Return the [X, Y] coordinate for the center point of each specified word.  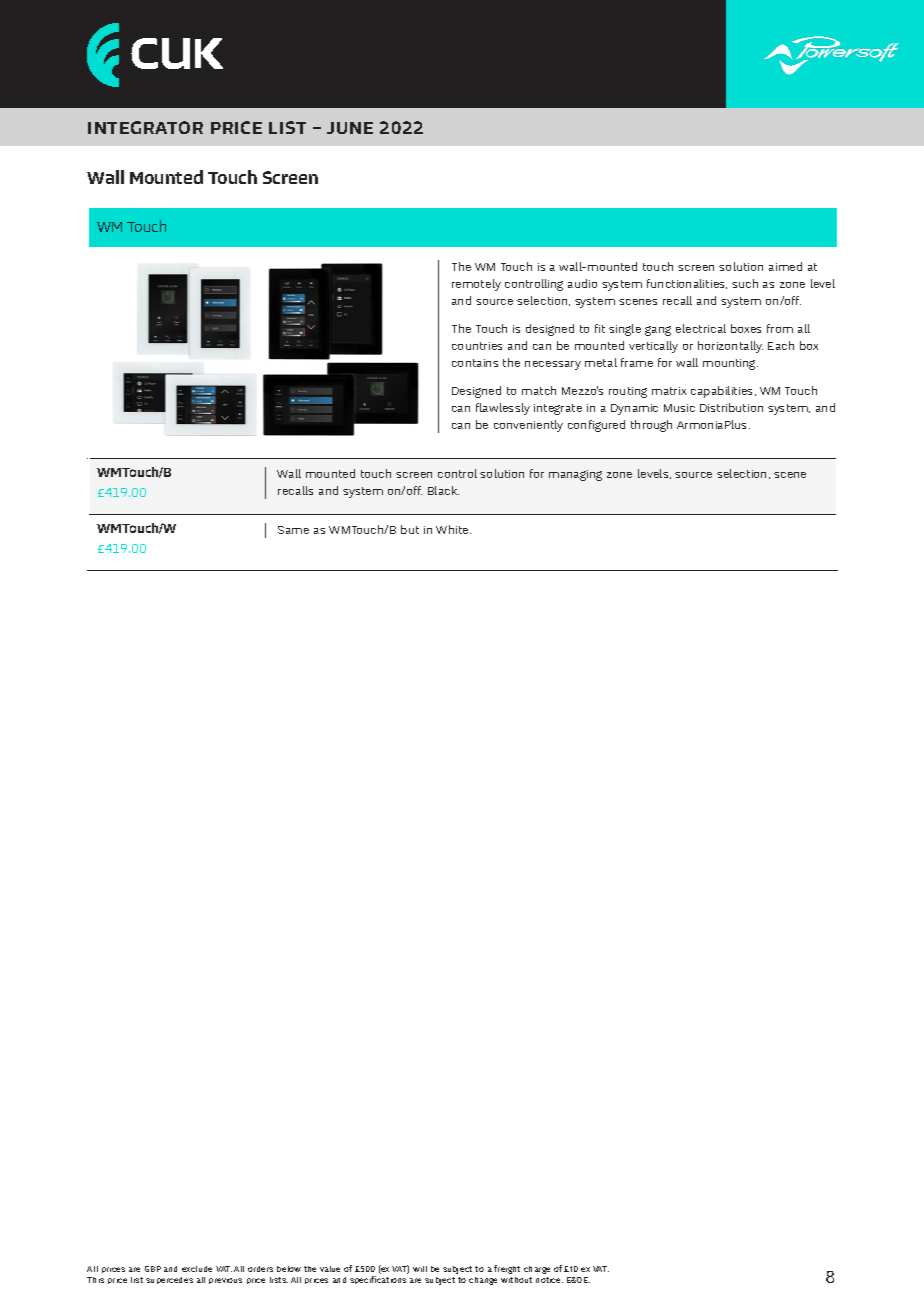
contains [475, 363]
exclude [197, 1269]
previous [225, 1281]
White [453, 529]
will [420, 1269]
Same [293, 530]
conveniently [528, 426]
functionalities [687, 284]
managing [575, 475]
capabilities [723, 392]
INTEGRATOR [145, 127]
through [651, 426]
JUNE [350, 128]
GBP [153, 1269]
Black [443, 490]
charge [537, 1270]
